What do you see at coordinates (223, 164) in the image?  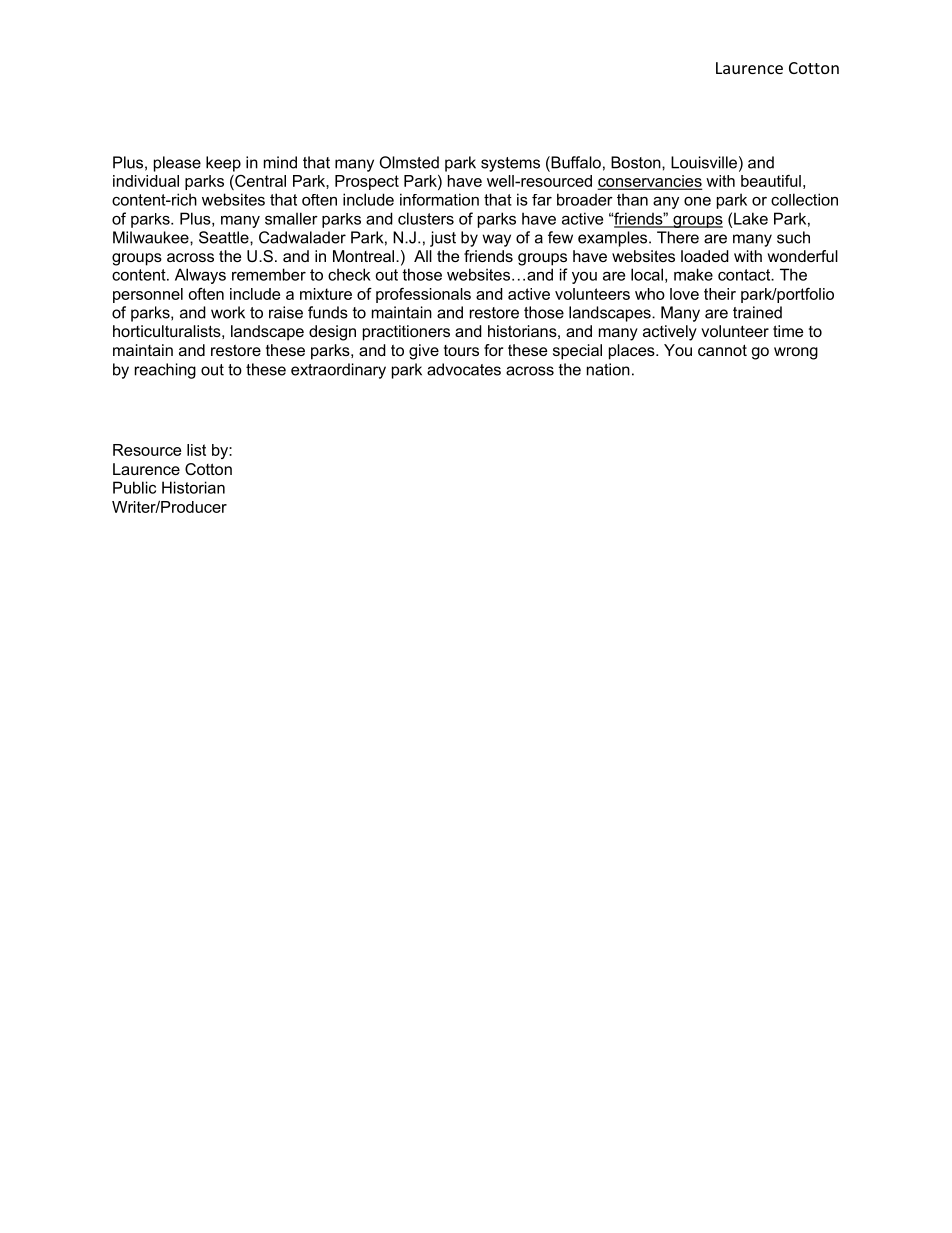 I see `keep` at bounding box center [223, 164].
